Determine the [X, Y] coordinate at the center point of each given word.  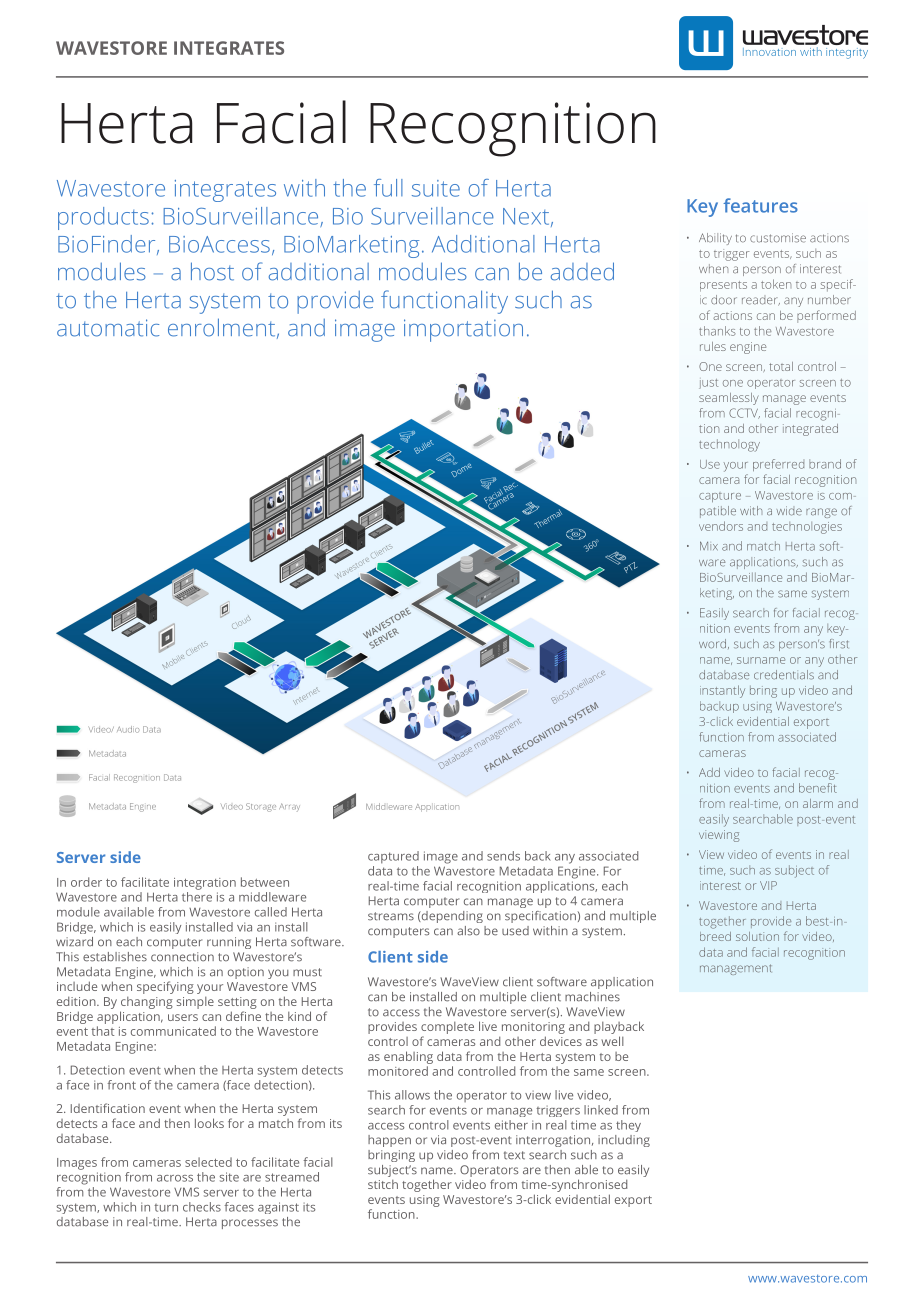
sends [503, 856]
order [86, 882]
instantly [722, 691]
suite [436, 188]
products [103, 218]
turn [166, 1208]
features [760, 205]
